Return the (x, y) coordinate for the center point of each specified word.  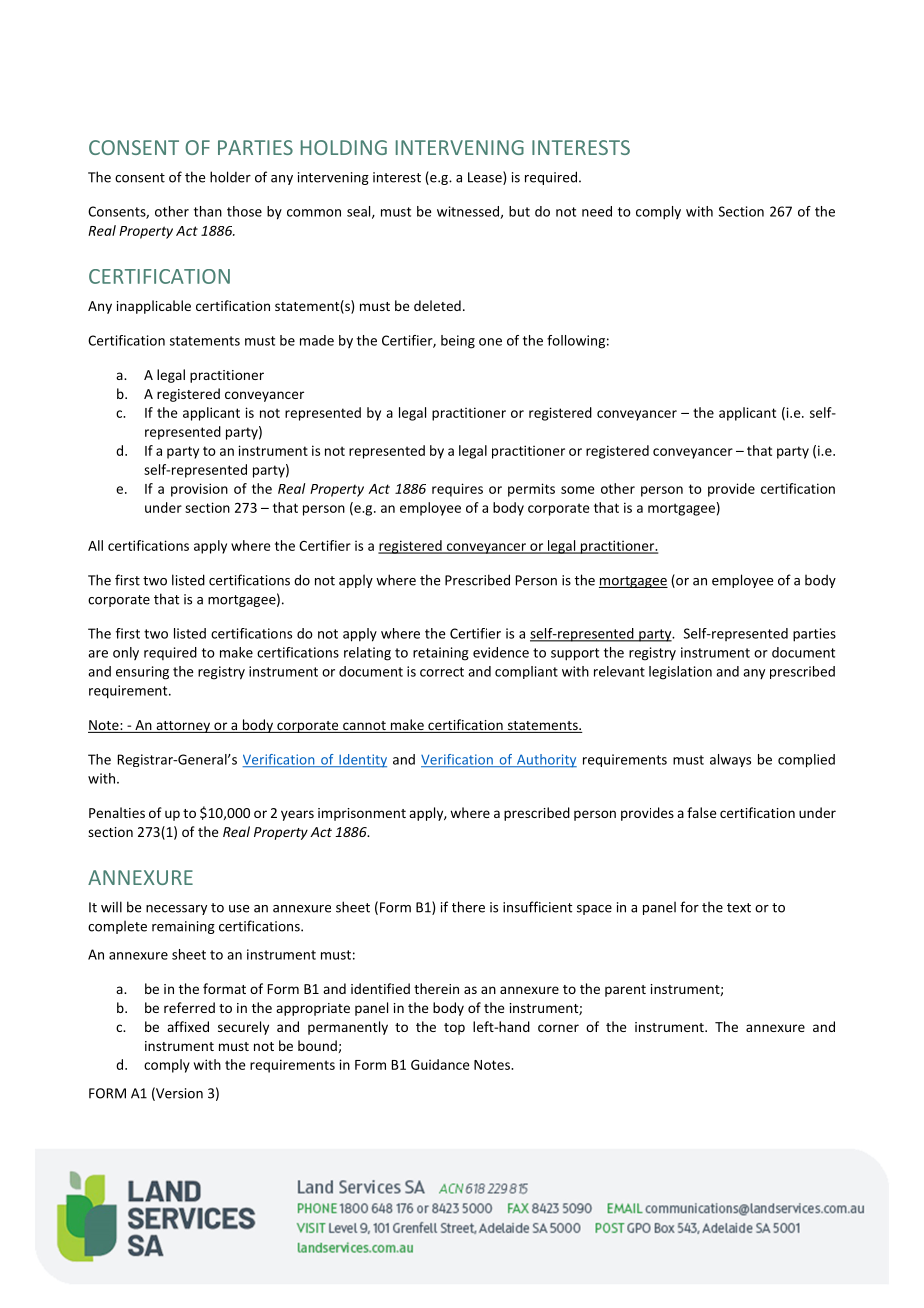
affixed (188, 1026)
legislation (680, 673)
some (578, 490)
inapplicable (154, 307)
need (597, 211)
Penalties (117, 812)
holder (230, 177)
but (519, 211)
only (126, 653)
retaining (441, 654)
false (701, 812)
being (458, 342)
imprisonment (362, 814)
